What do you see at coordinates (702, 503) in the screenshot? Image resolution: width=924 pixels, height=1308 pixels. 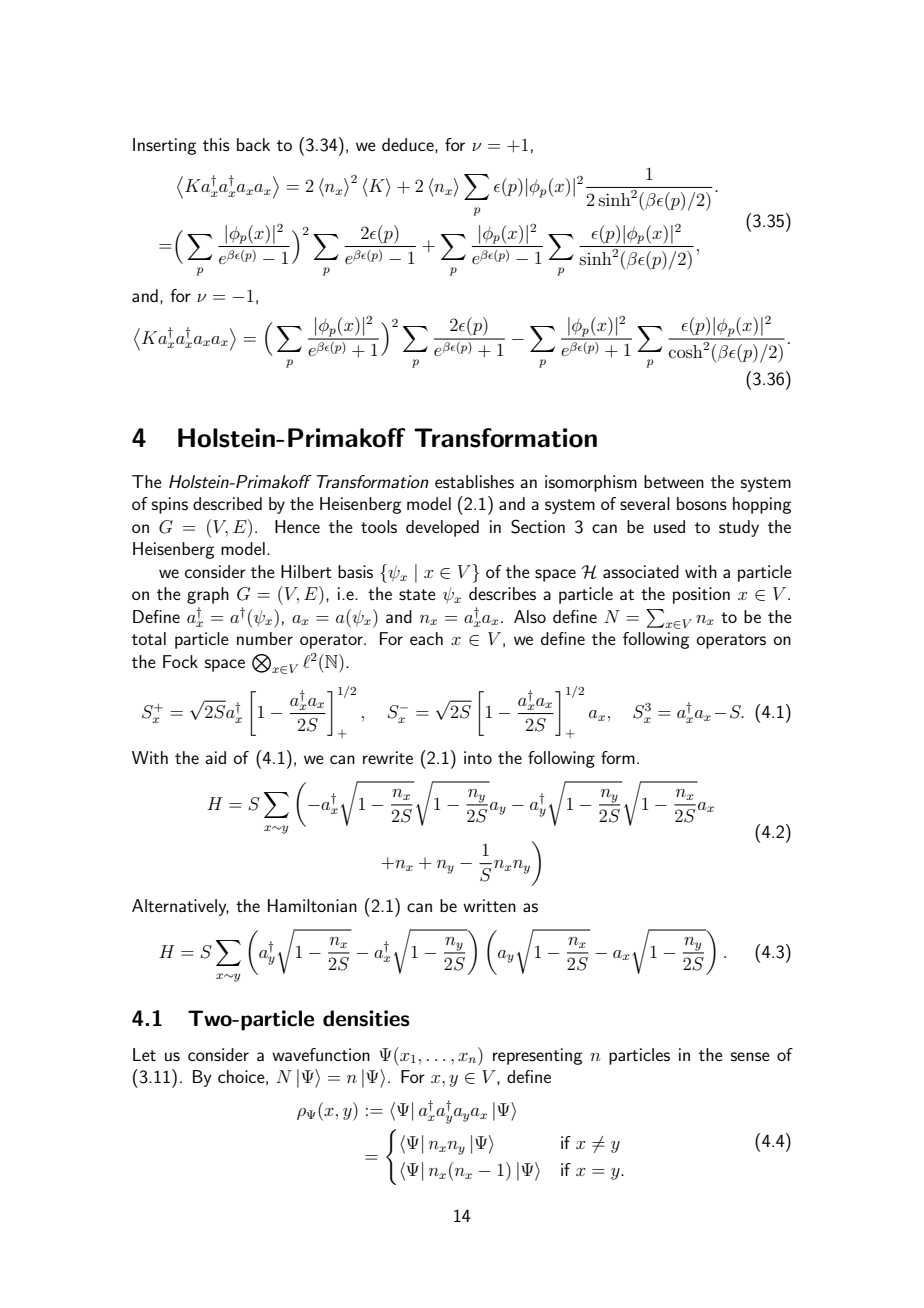 I see `bosons` at bounding box center [702, 503].
